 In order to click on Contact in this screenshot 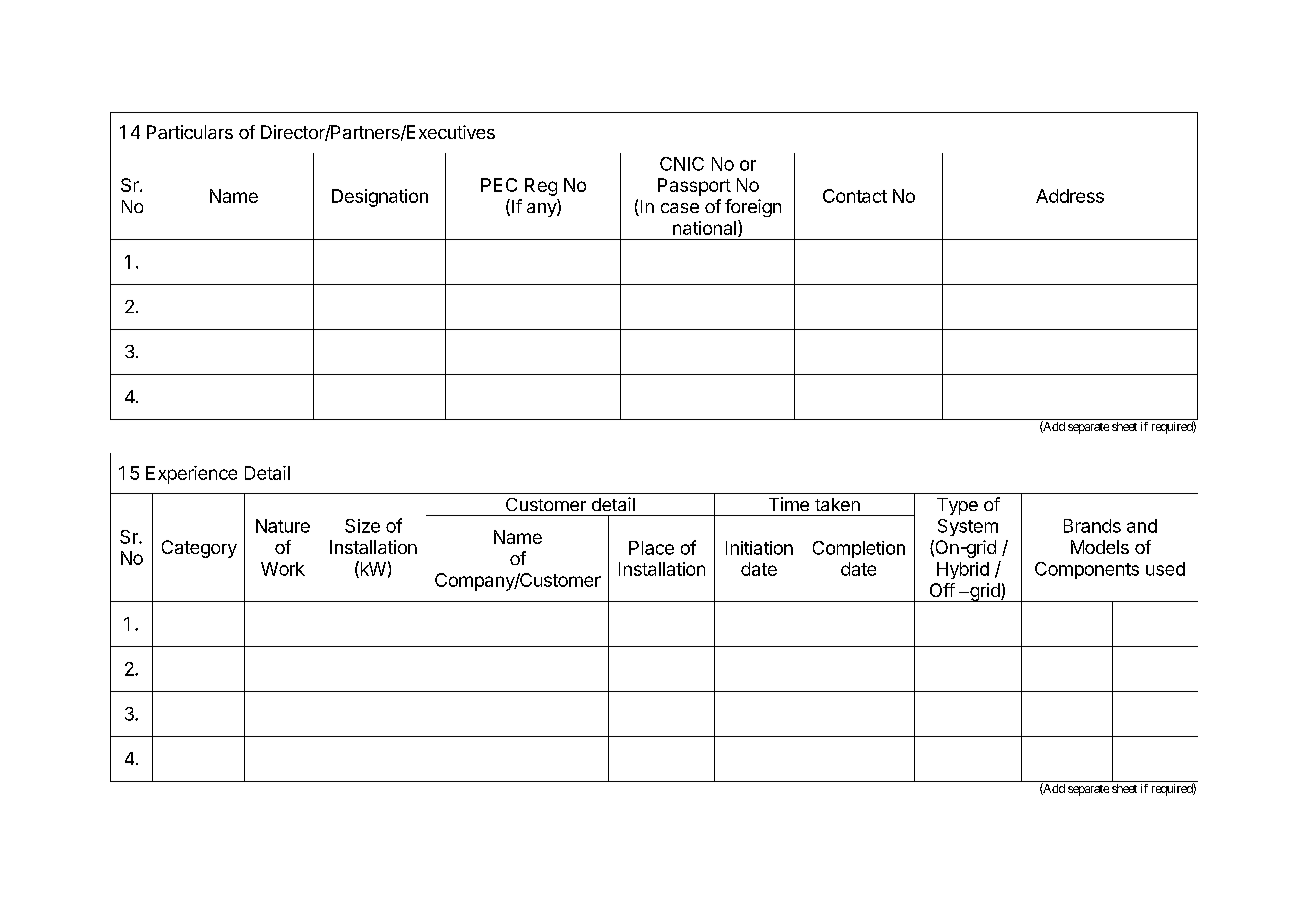, I will do `click(855, 196)`.
